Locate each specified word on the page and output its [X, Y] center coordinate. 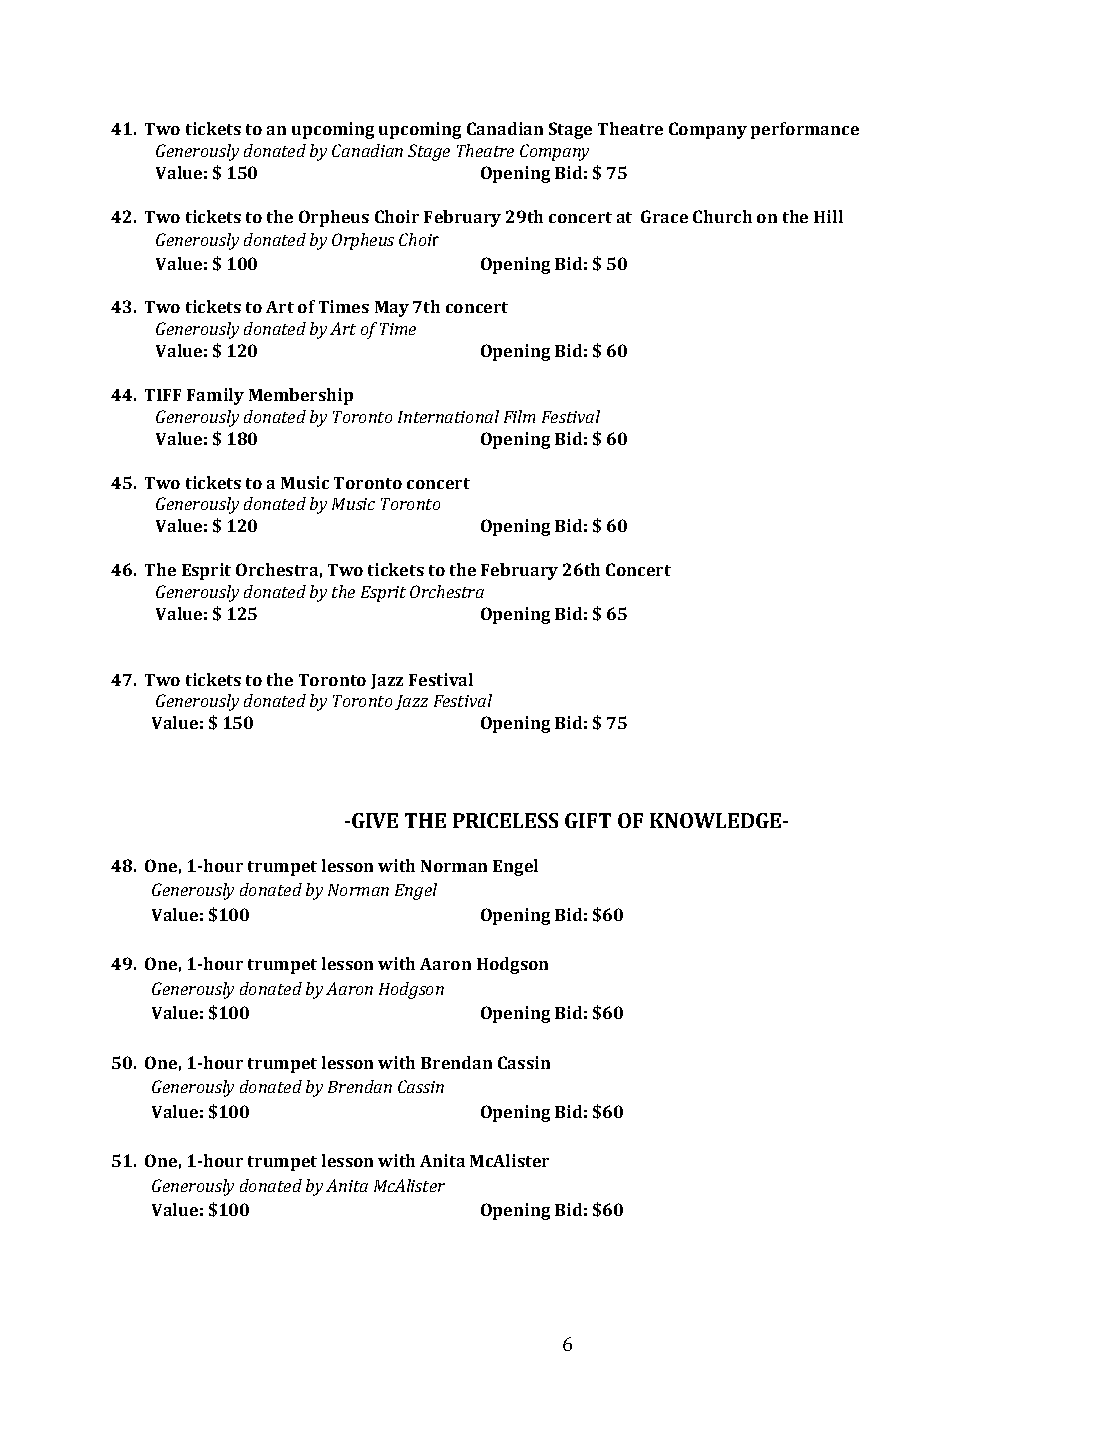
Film [519, 416]
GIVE [375, 820]
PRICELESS [505, 820]
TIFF [163, 395]
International [448, 416]
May [392, 309]
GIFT [588, 820]
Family [215, 396]
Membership [301, 396]
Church [722, 216]
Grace [664, 216]
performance [805, 130]
